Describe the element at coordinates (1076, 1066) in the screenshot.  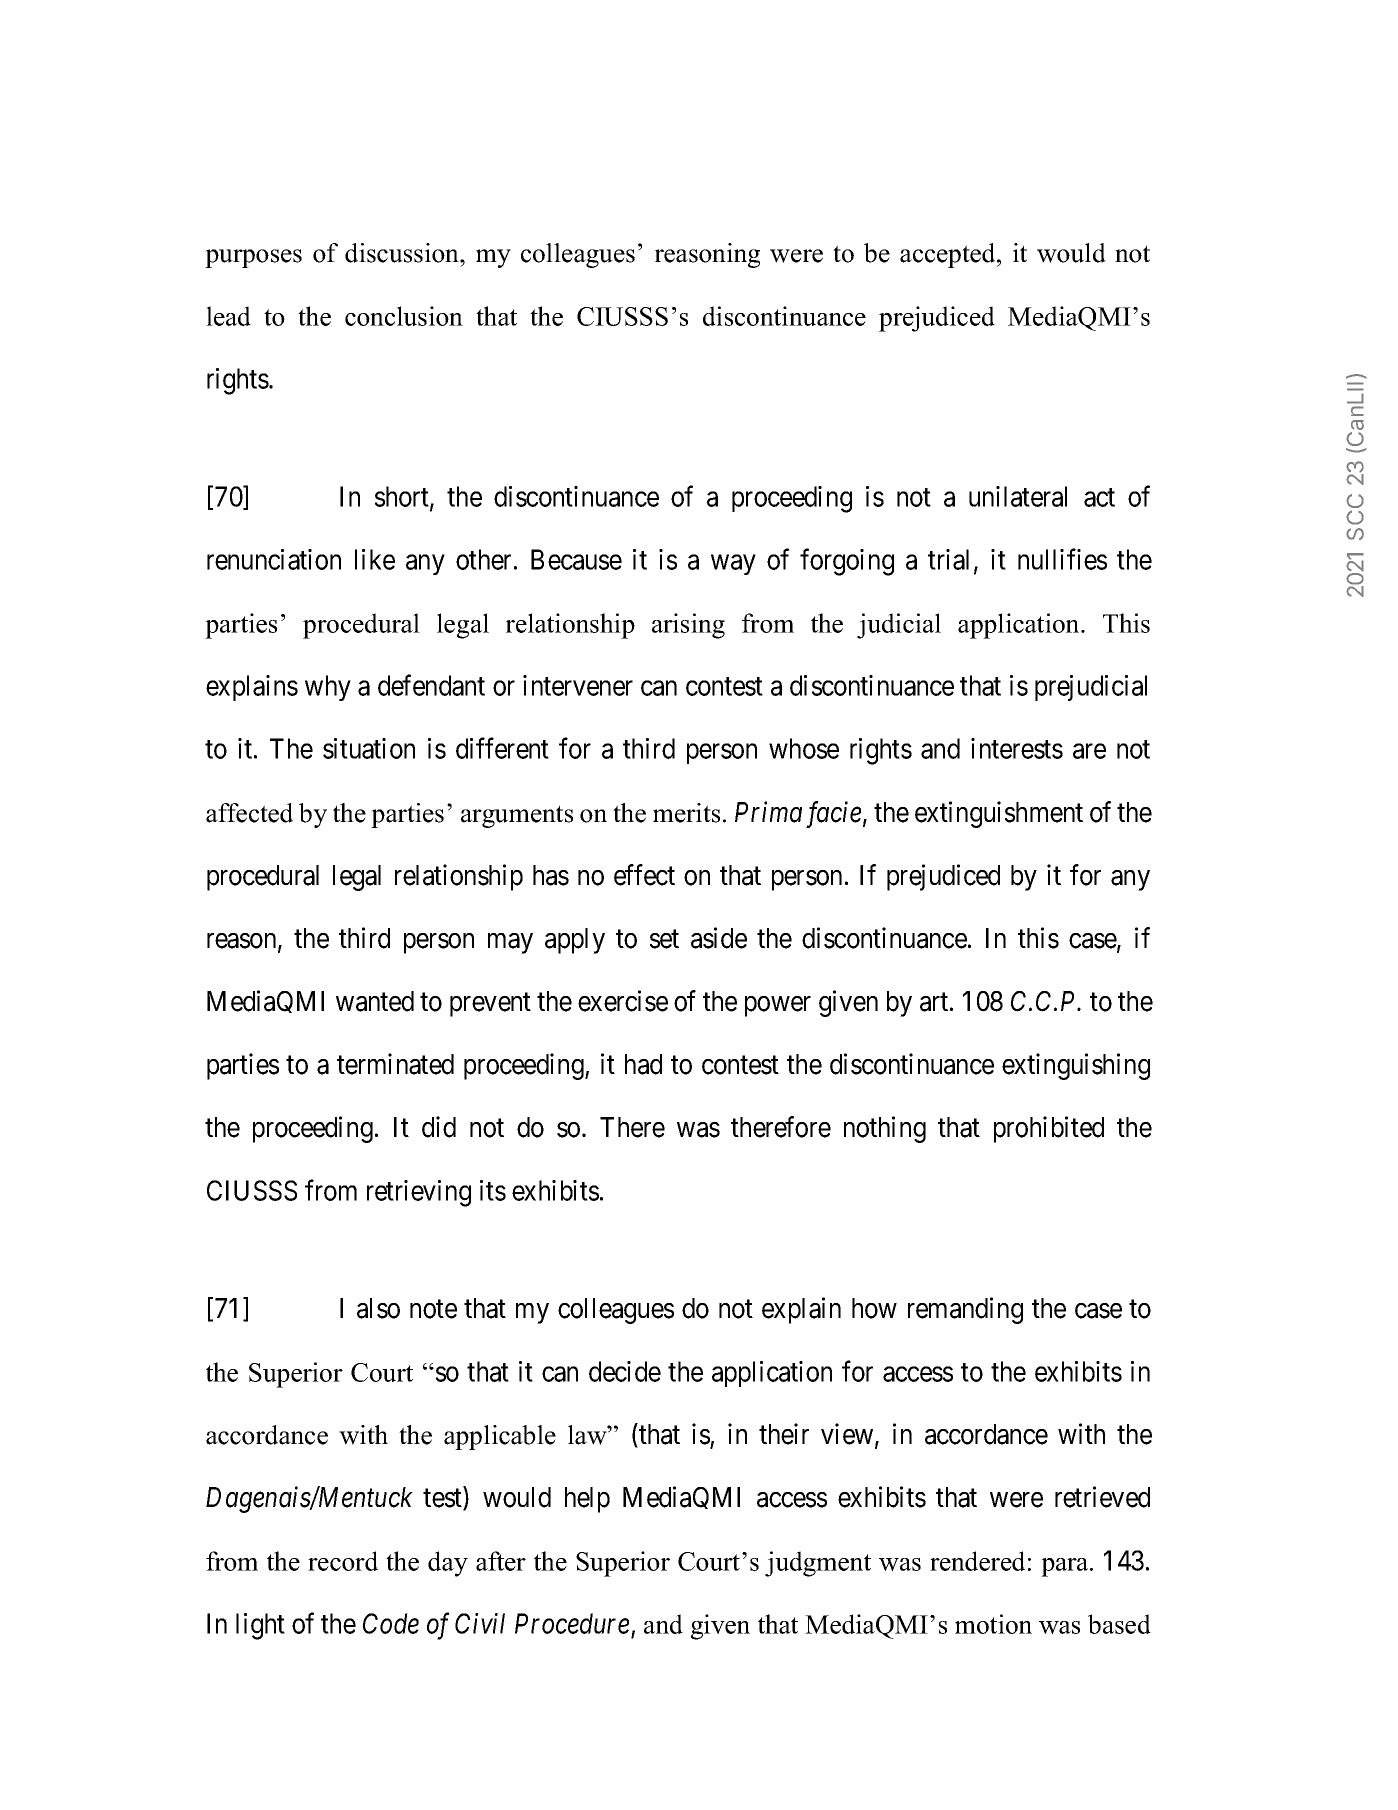
I see `extinguishing` at that location.
